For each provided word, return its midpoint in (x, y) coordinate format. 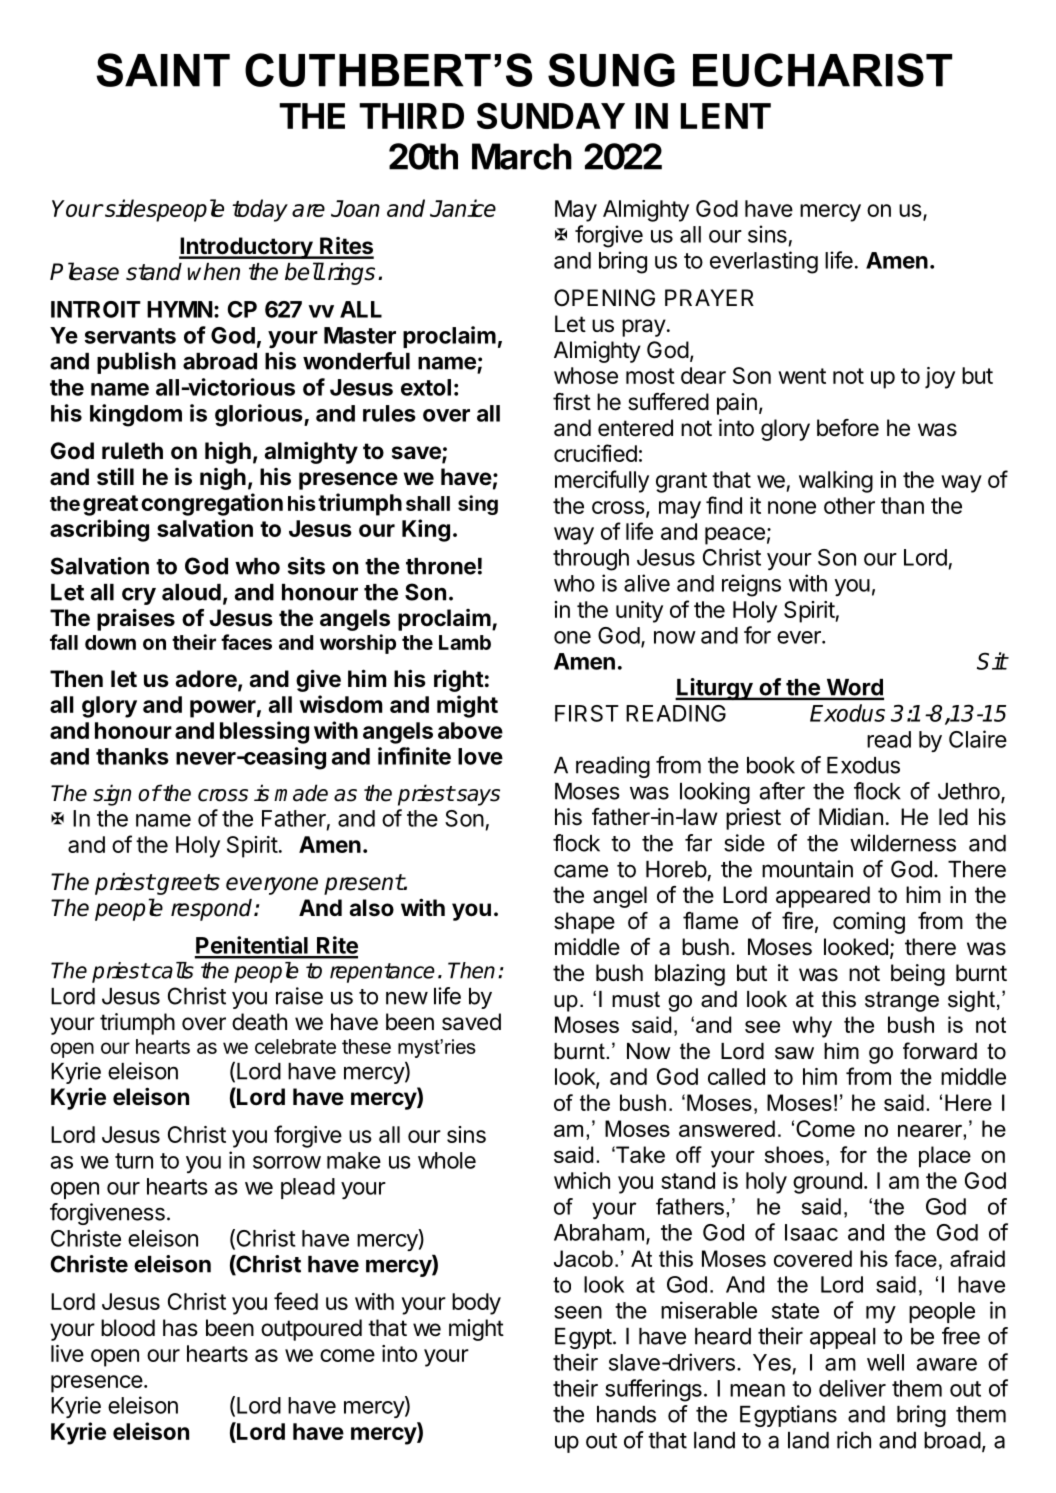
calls (171, 970)
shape (584, 923)
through (591, 560)
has (180, 1328)
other (849, 505)
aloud (191, 592)
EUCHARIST (822, 70)
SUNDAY (551, 116)
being (918, 975)
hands (626, 1414)
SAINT (163, 70)
